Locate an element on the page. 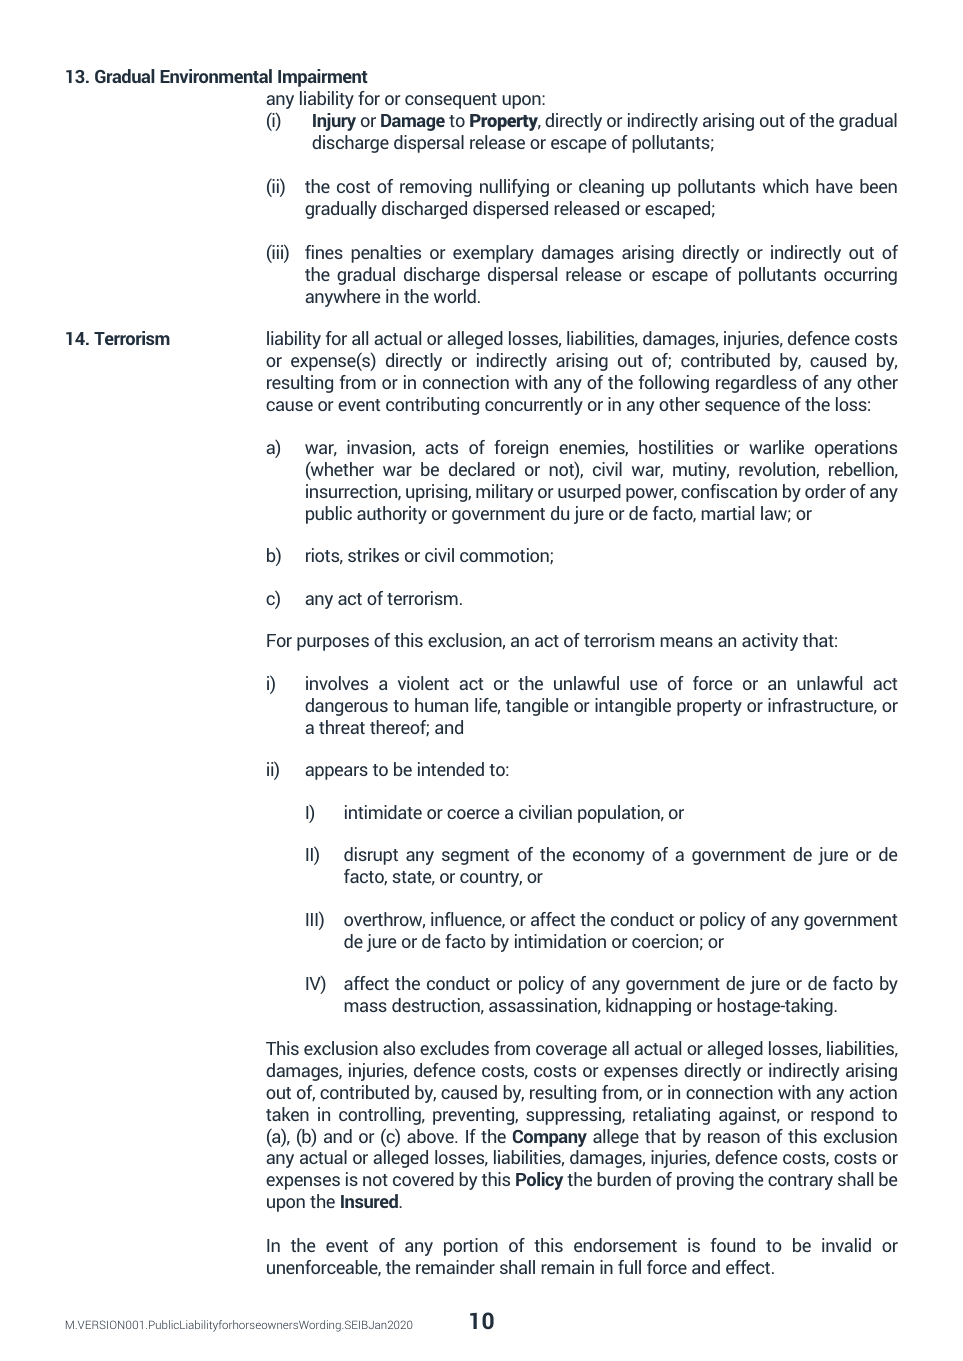  economy is located at coordinates (609, 858).
